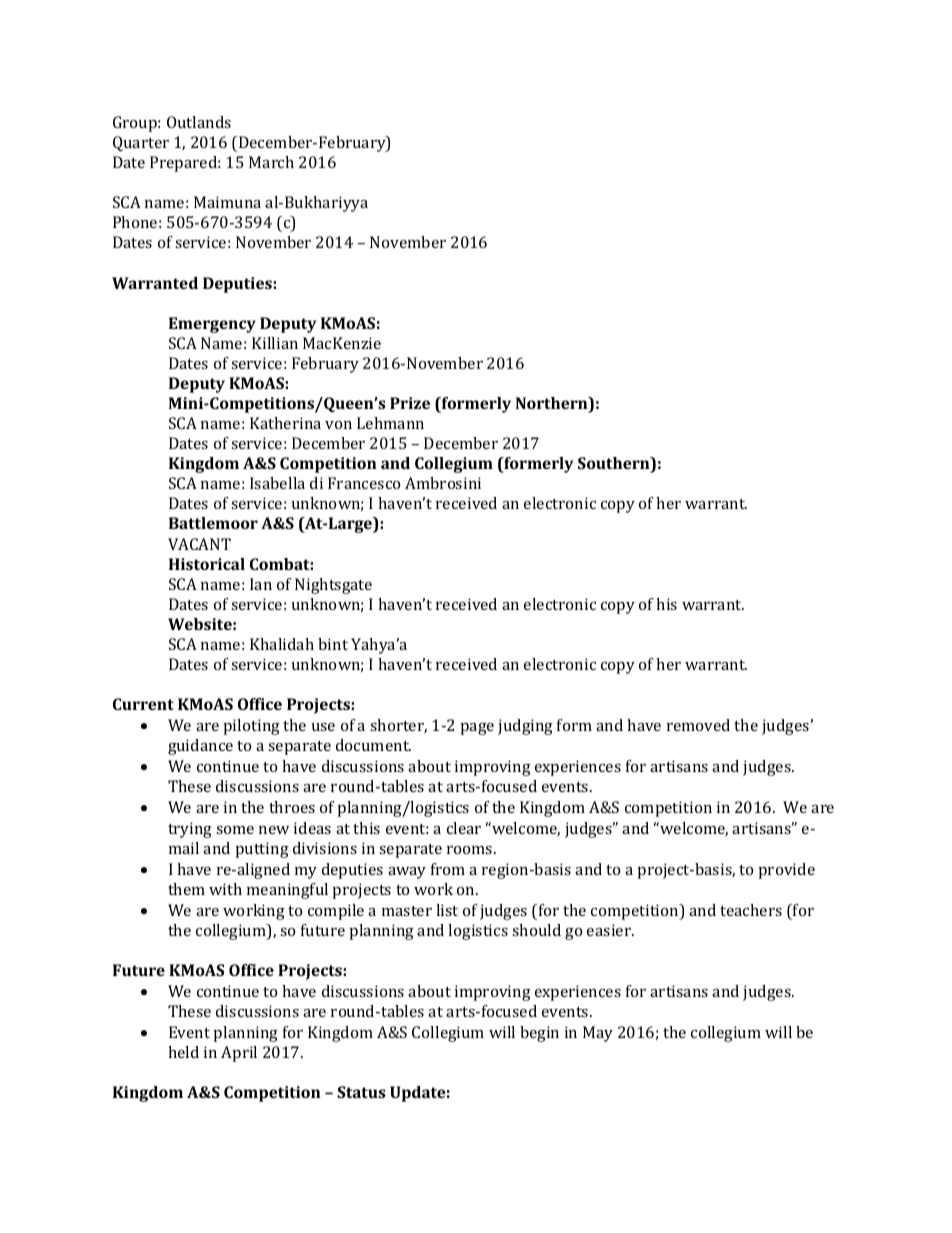 This screenshot has width=952, height=1233. I want to click on Isabella, so click(277, 483).
